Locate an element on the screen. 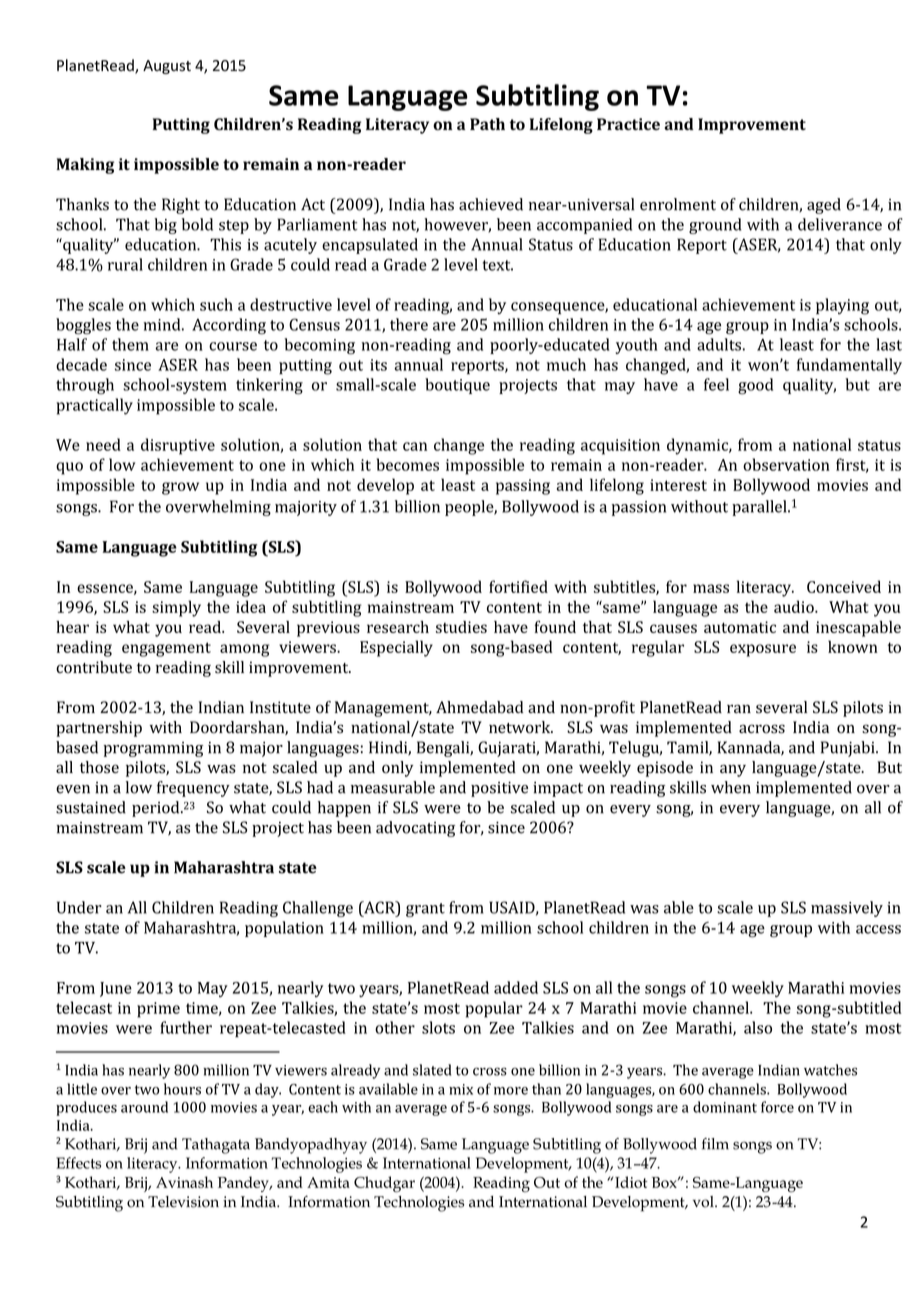 This screenshot has height=1308, width=924. good is located at coordinates (755, 386).
